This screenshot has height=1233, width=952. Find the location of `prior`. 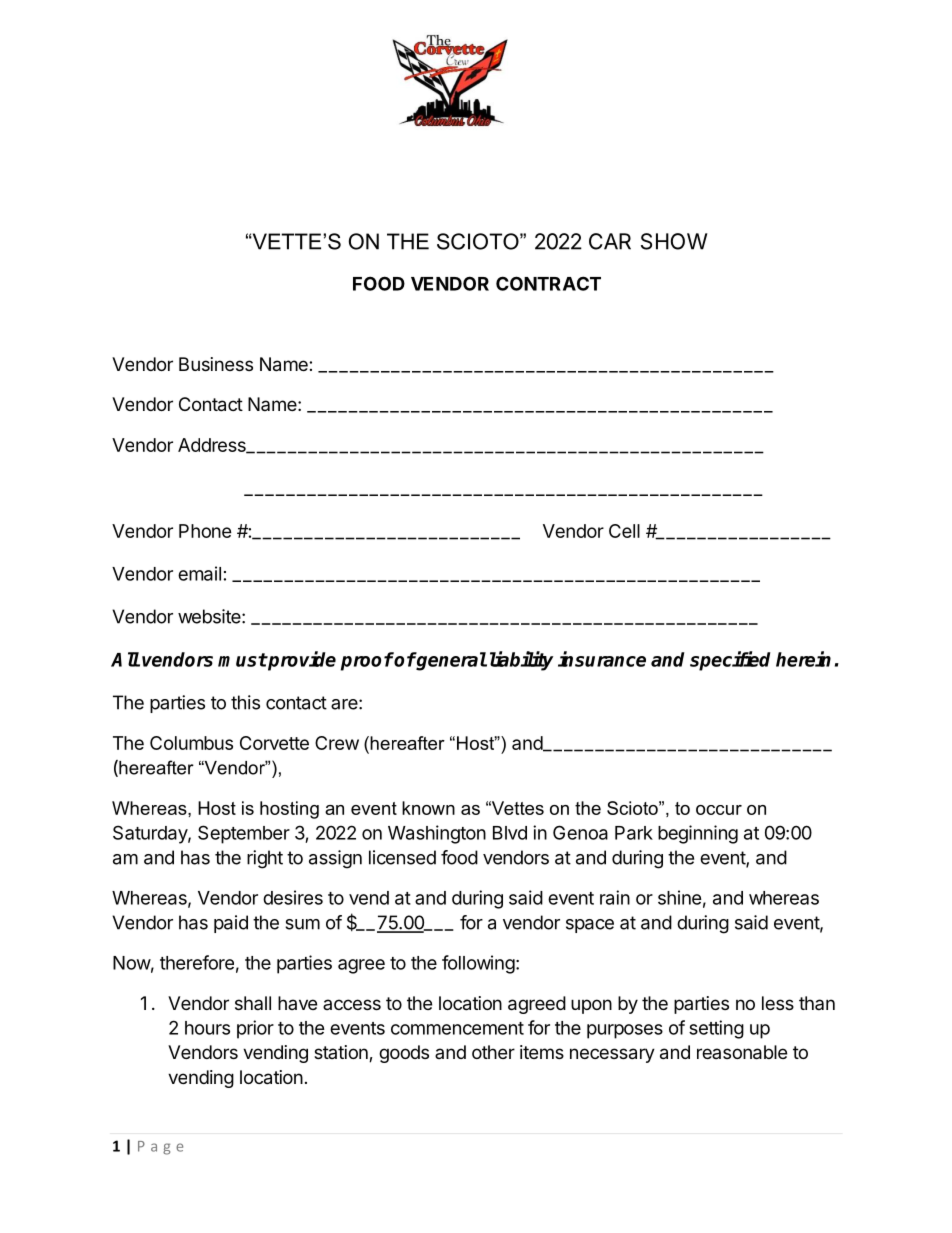

prior is located at coordinates (255, 1029).
